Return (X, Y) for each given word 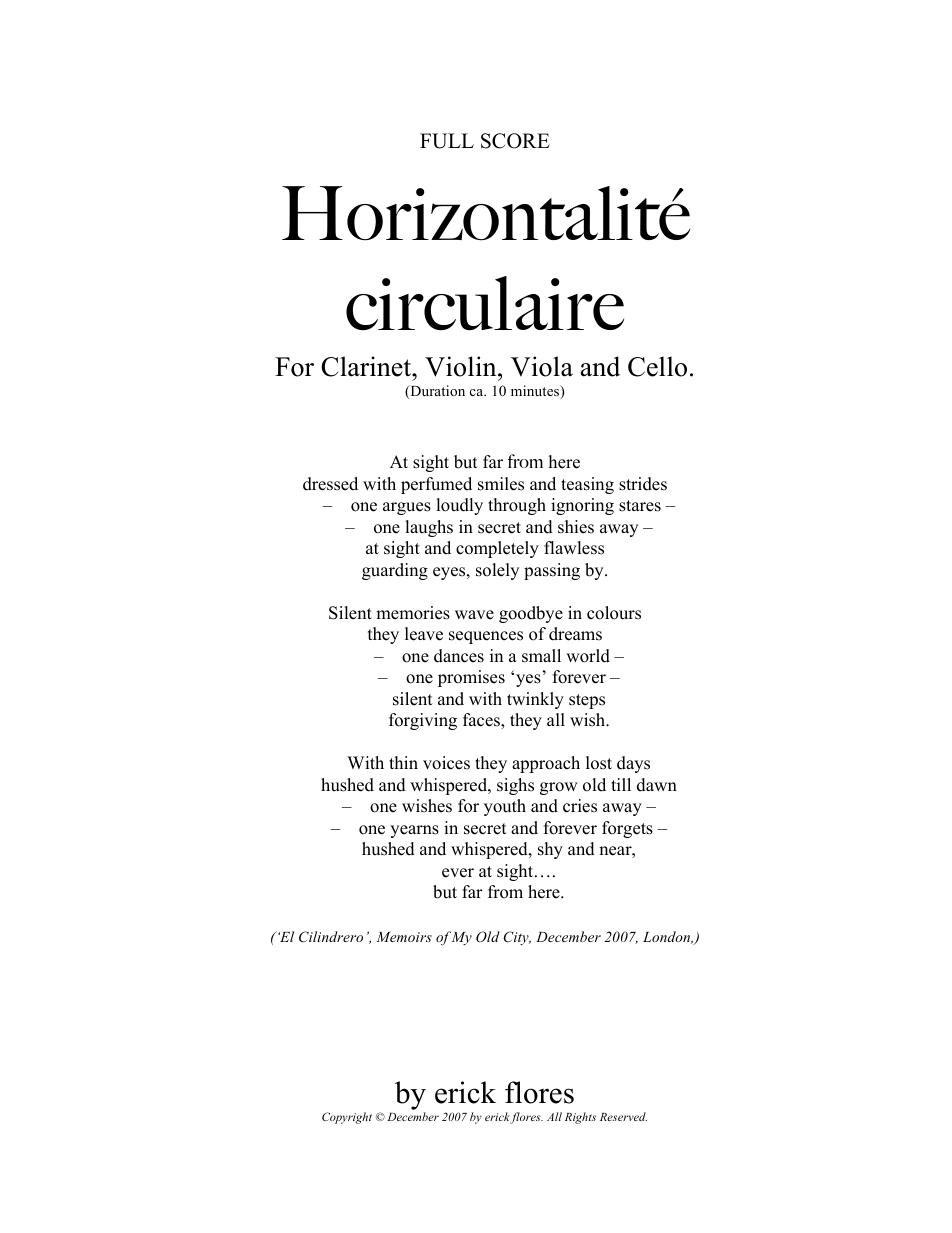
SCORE (515, 141)
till (621, 784)
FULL (447, 141)
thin (403, 762)
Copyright (347, 1118)
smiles (501, 484)
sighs (515, 786)
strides (643, 484)
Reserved (623, 1116)
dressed (330, 484)
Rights (580, 1118)
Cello (657, 366)
